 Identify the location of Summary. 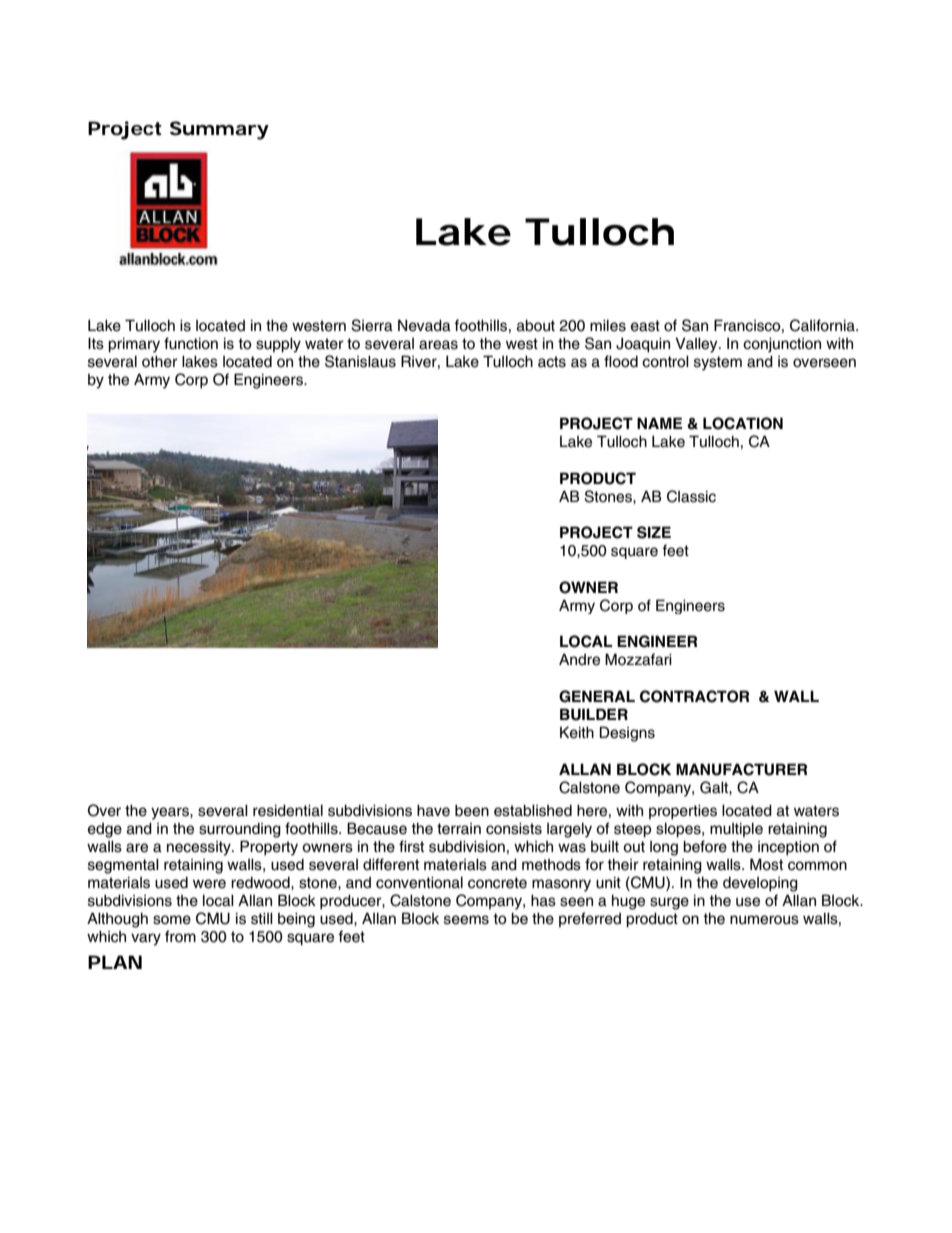
(219, 130).
